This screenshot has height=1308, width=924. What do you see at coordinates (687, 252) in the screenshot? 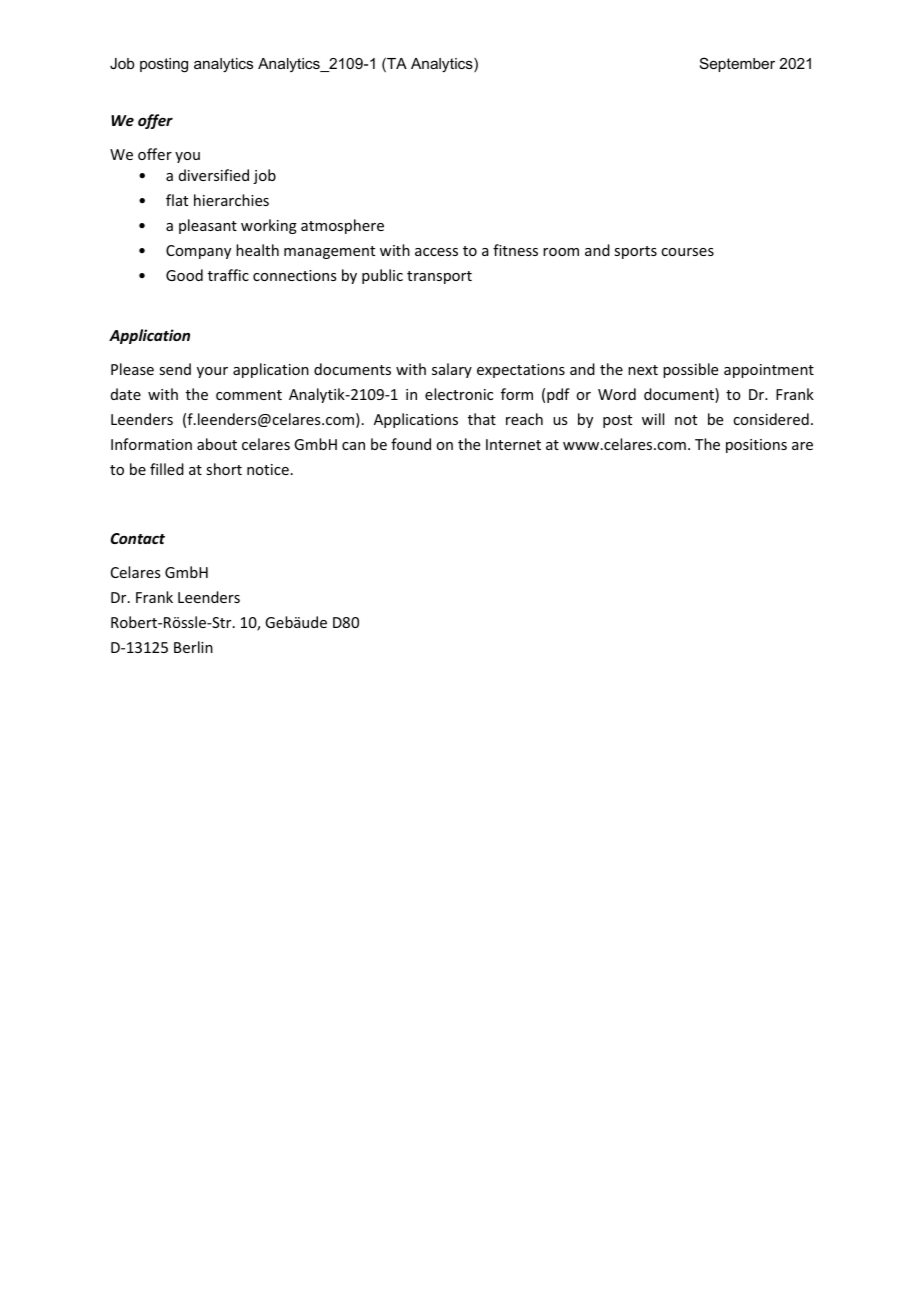
I see `courses` at bounding box center [687, 252].
